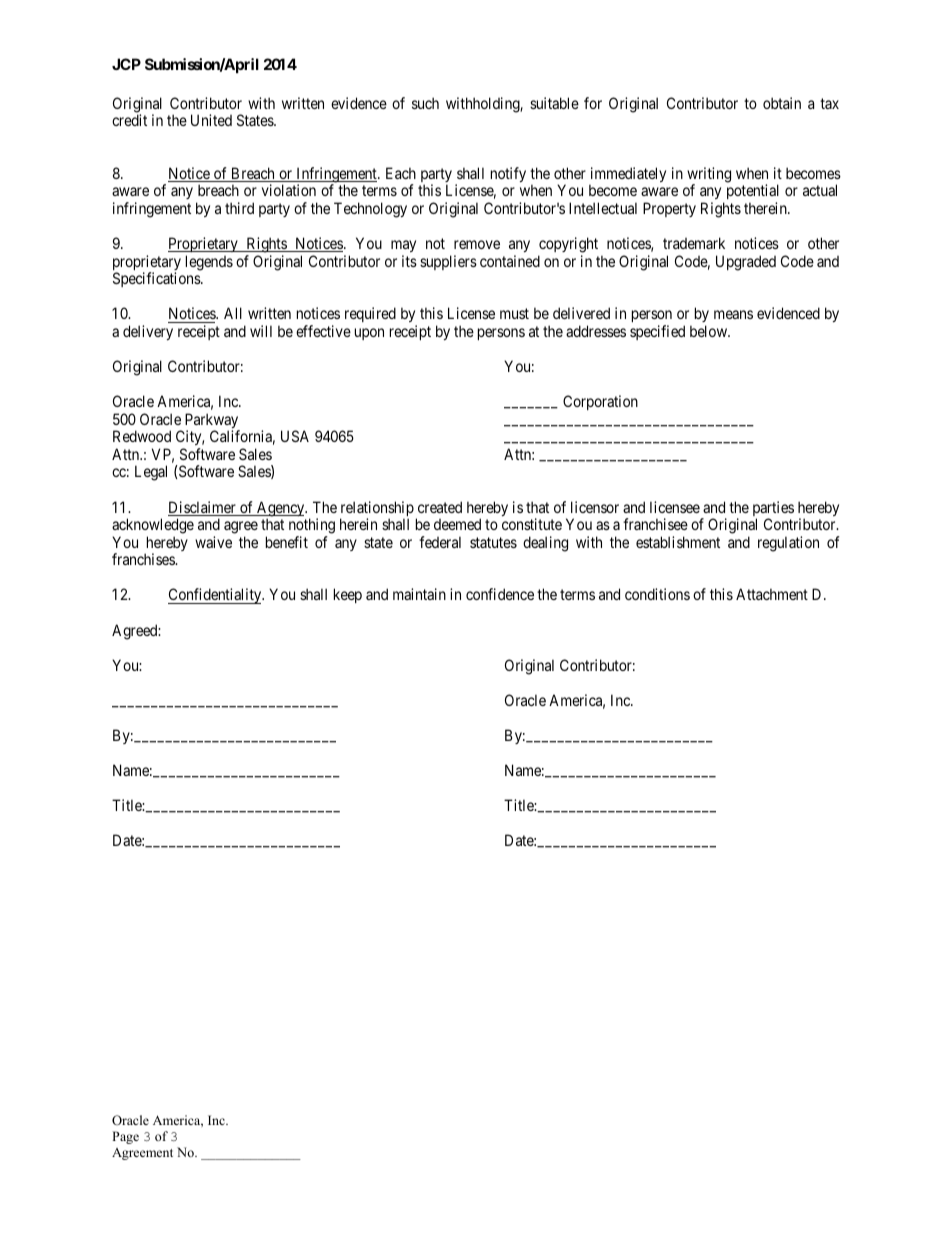 The height and width of the screenshot is (1233, 952). What do you see at coordinates (419, 594) in the screenshot?
I see `maintain` at bounding box center [419, 594].
